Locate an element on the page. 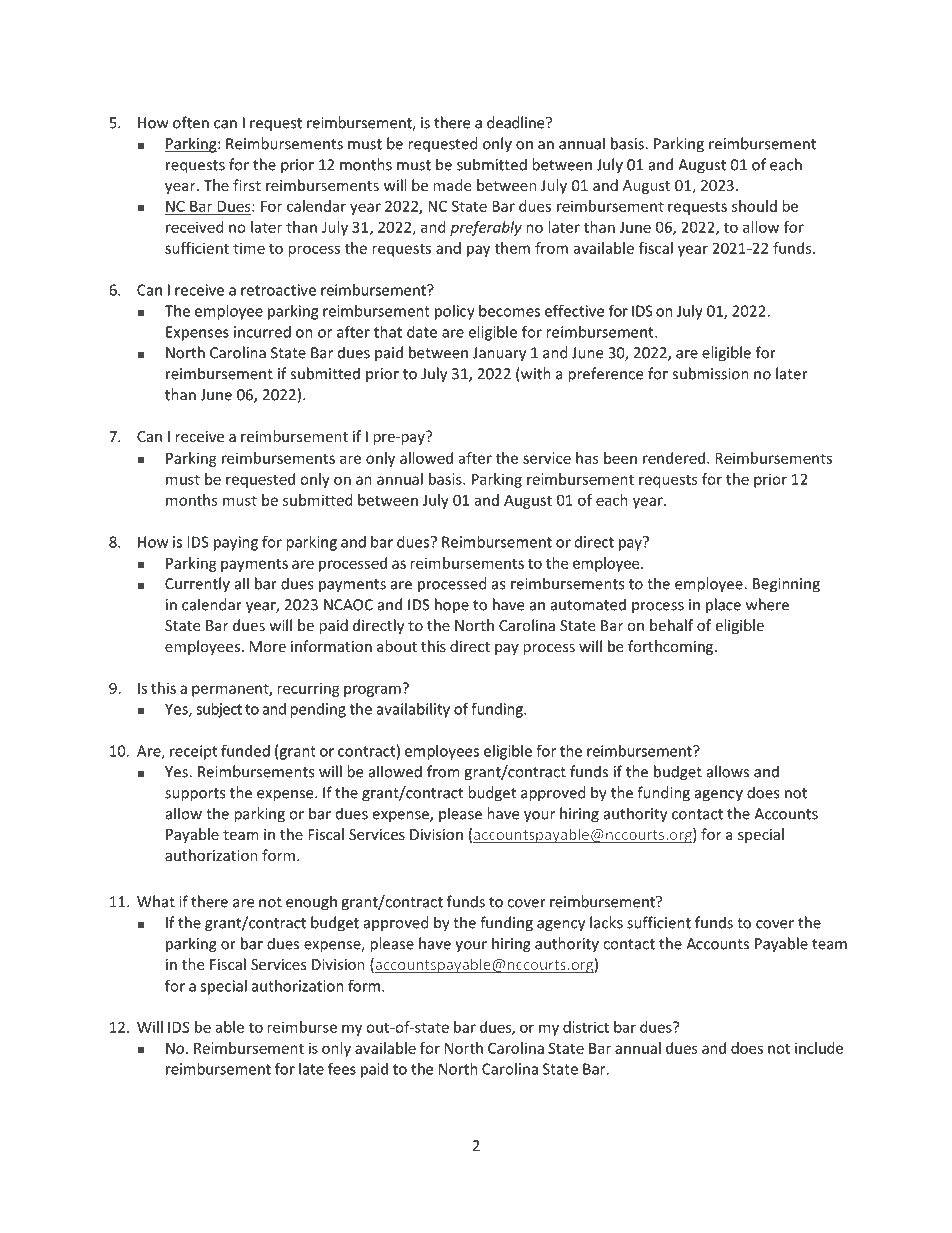  fees is located at coordinates (342, 1069).
